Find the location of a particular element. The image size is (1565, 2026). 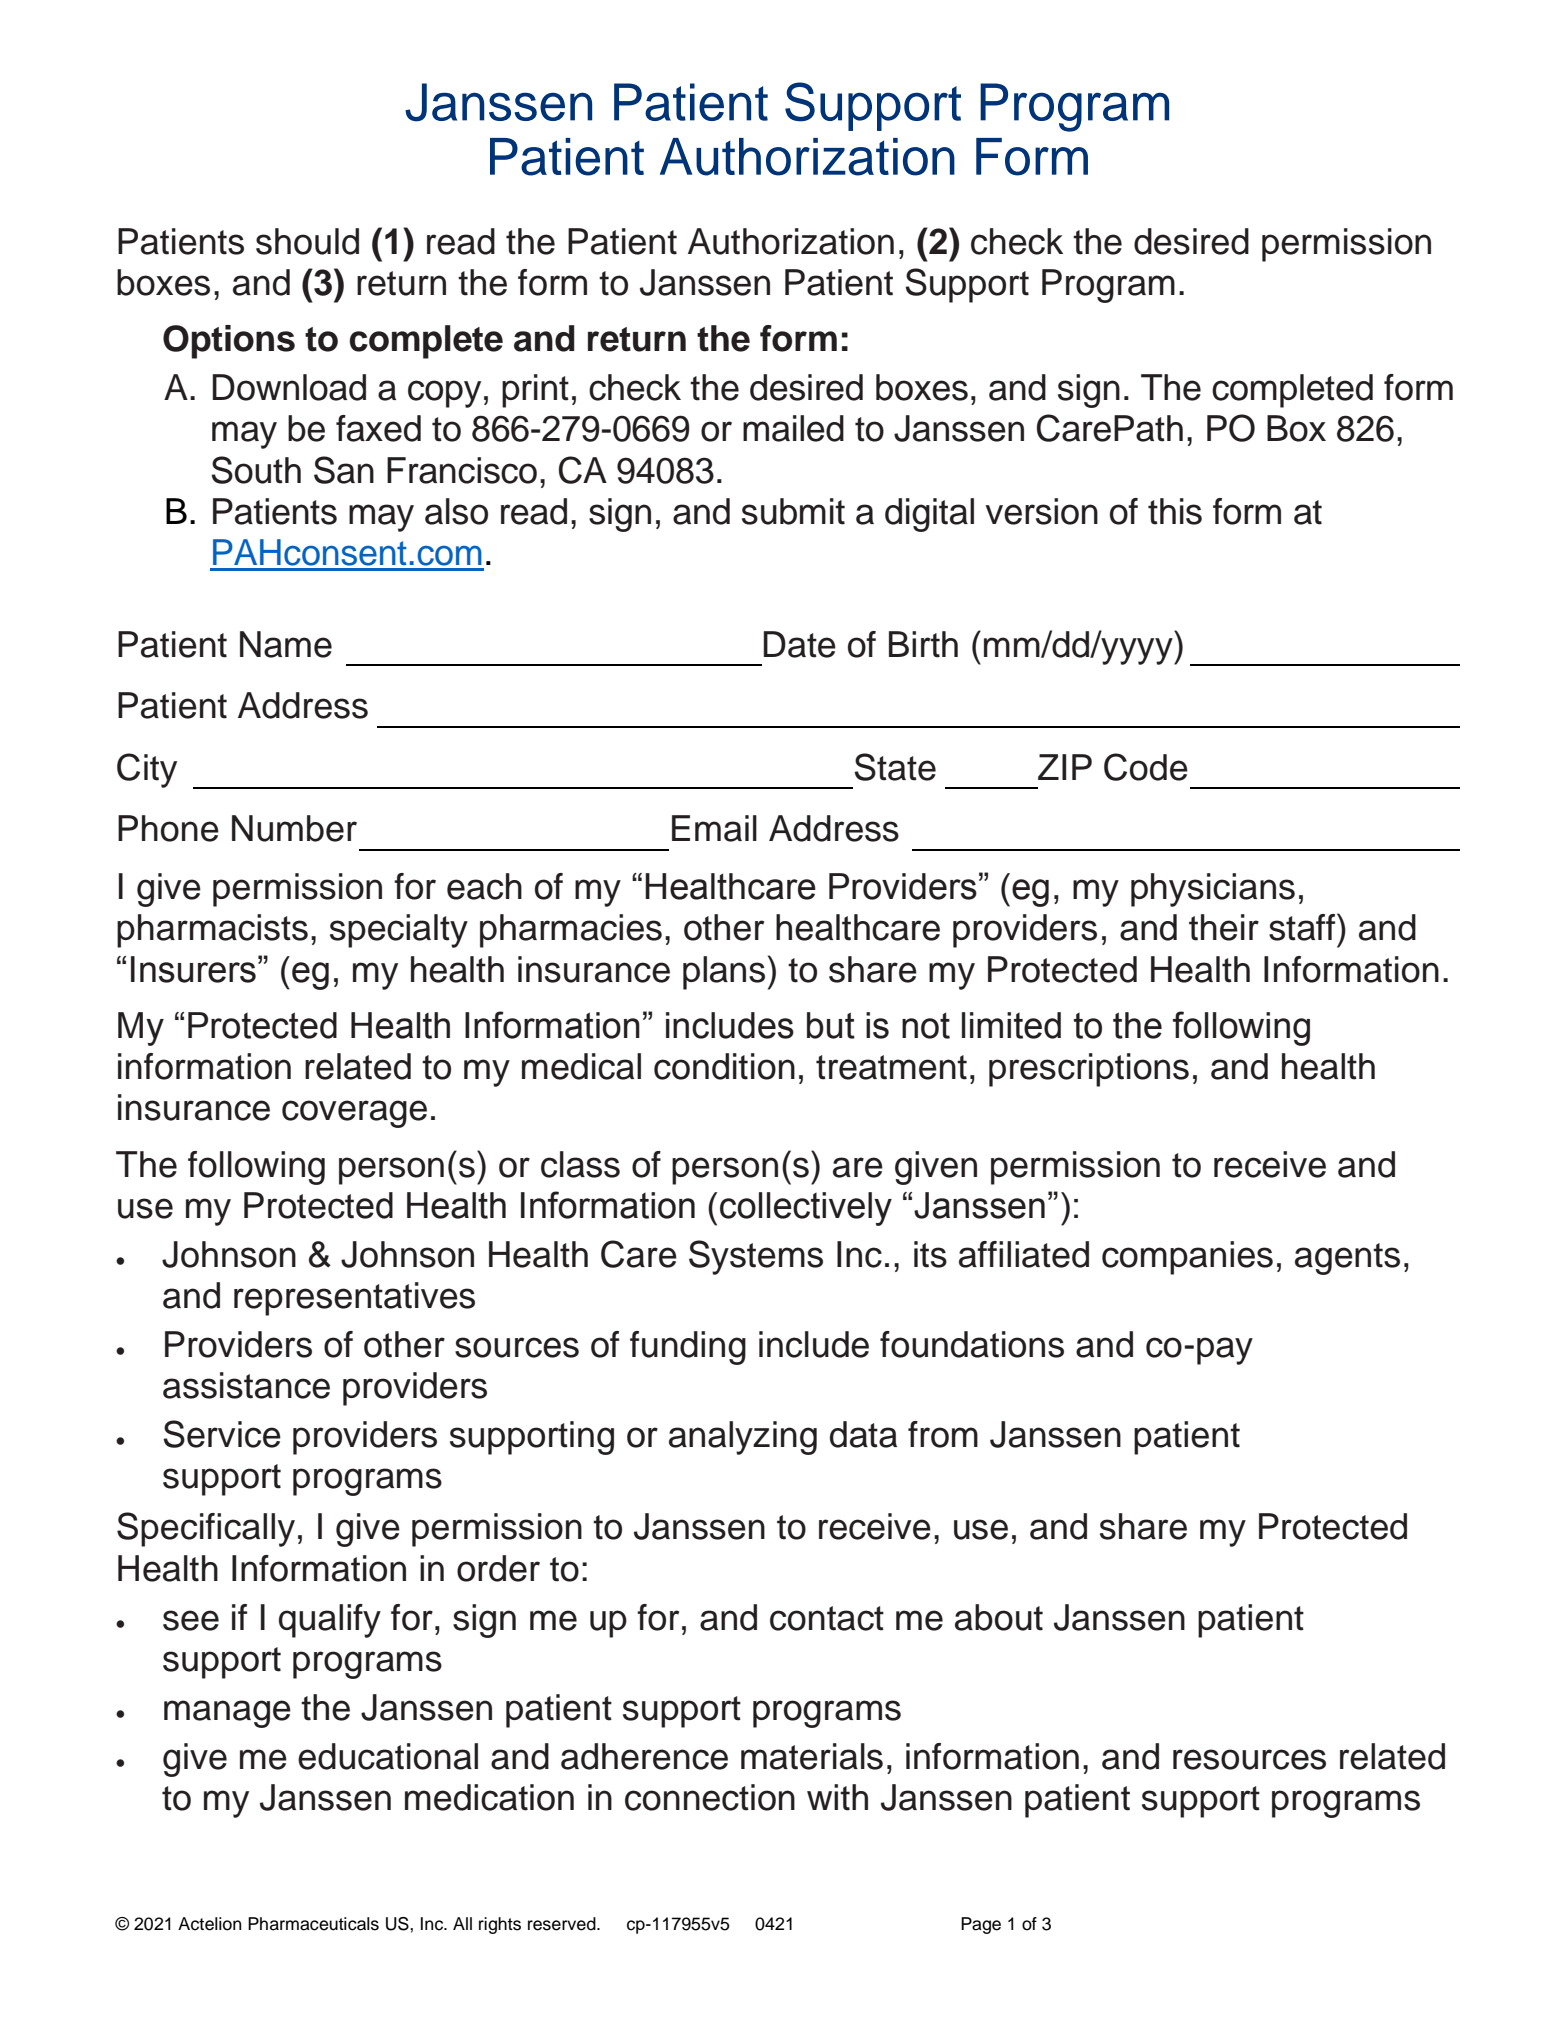

should is located at coordinates (307, 241).
